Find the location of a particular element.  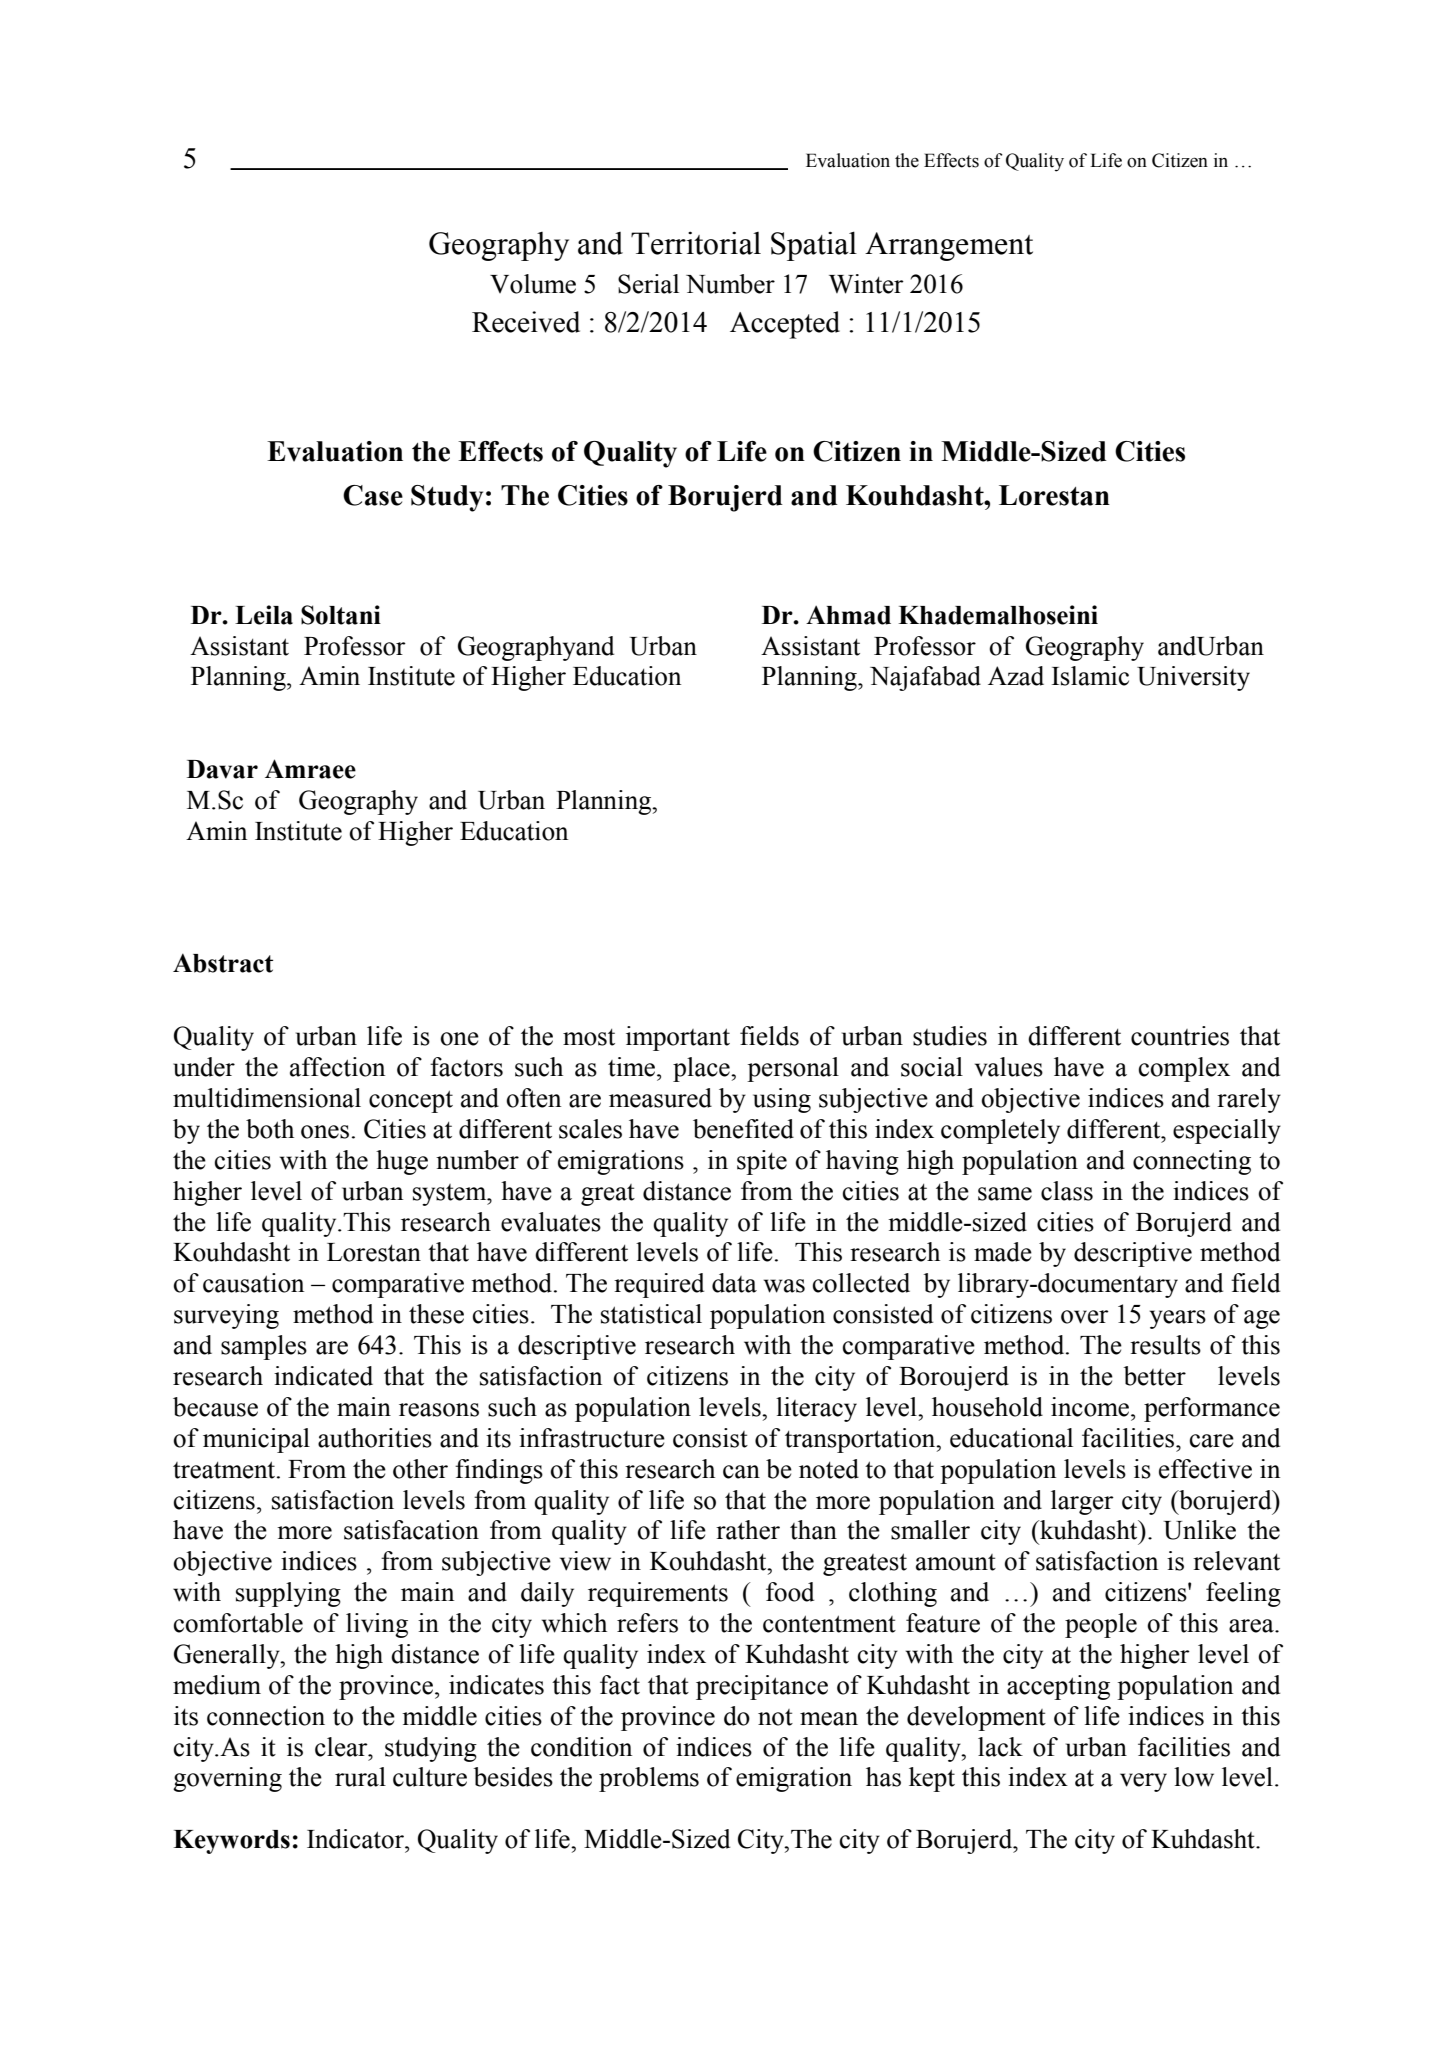

Arrangement is located at coordinates (949, 246).
